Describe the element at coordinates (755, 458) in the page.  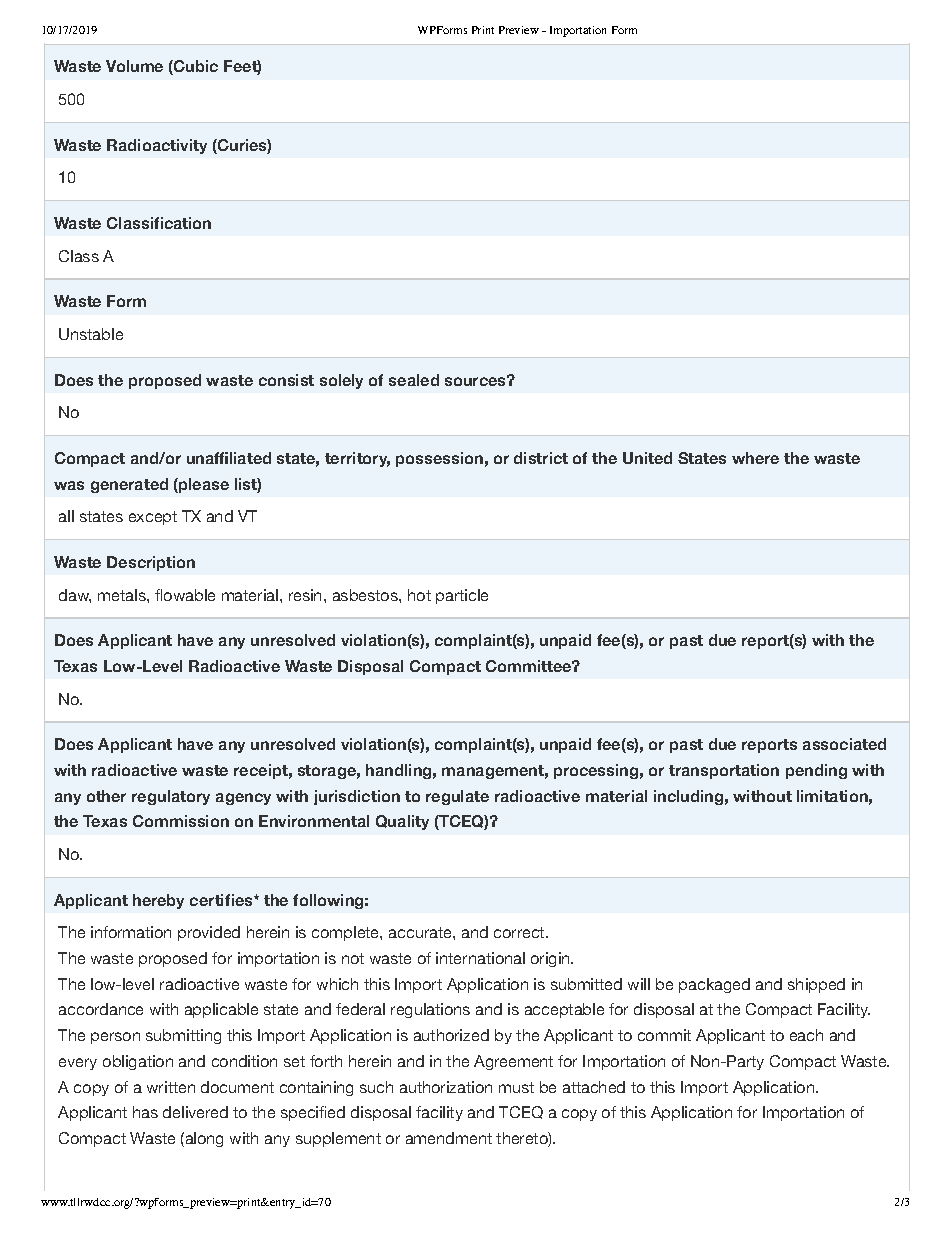
I see `where` at that location.
